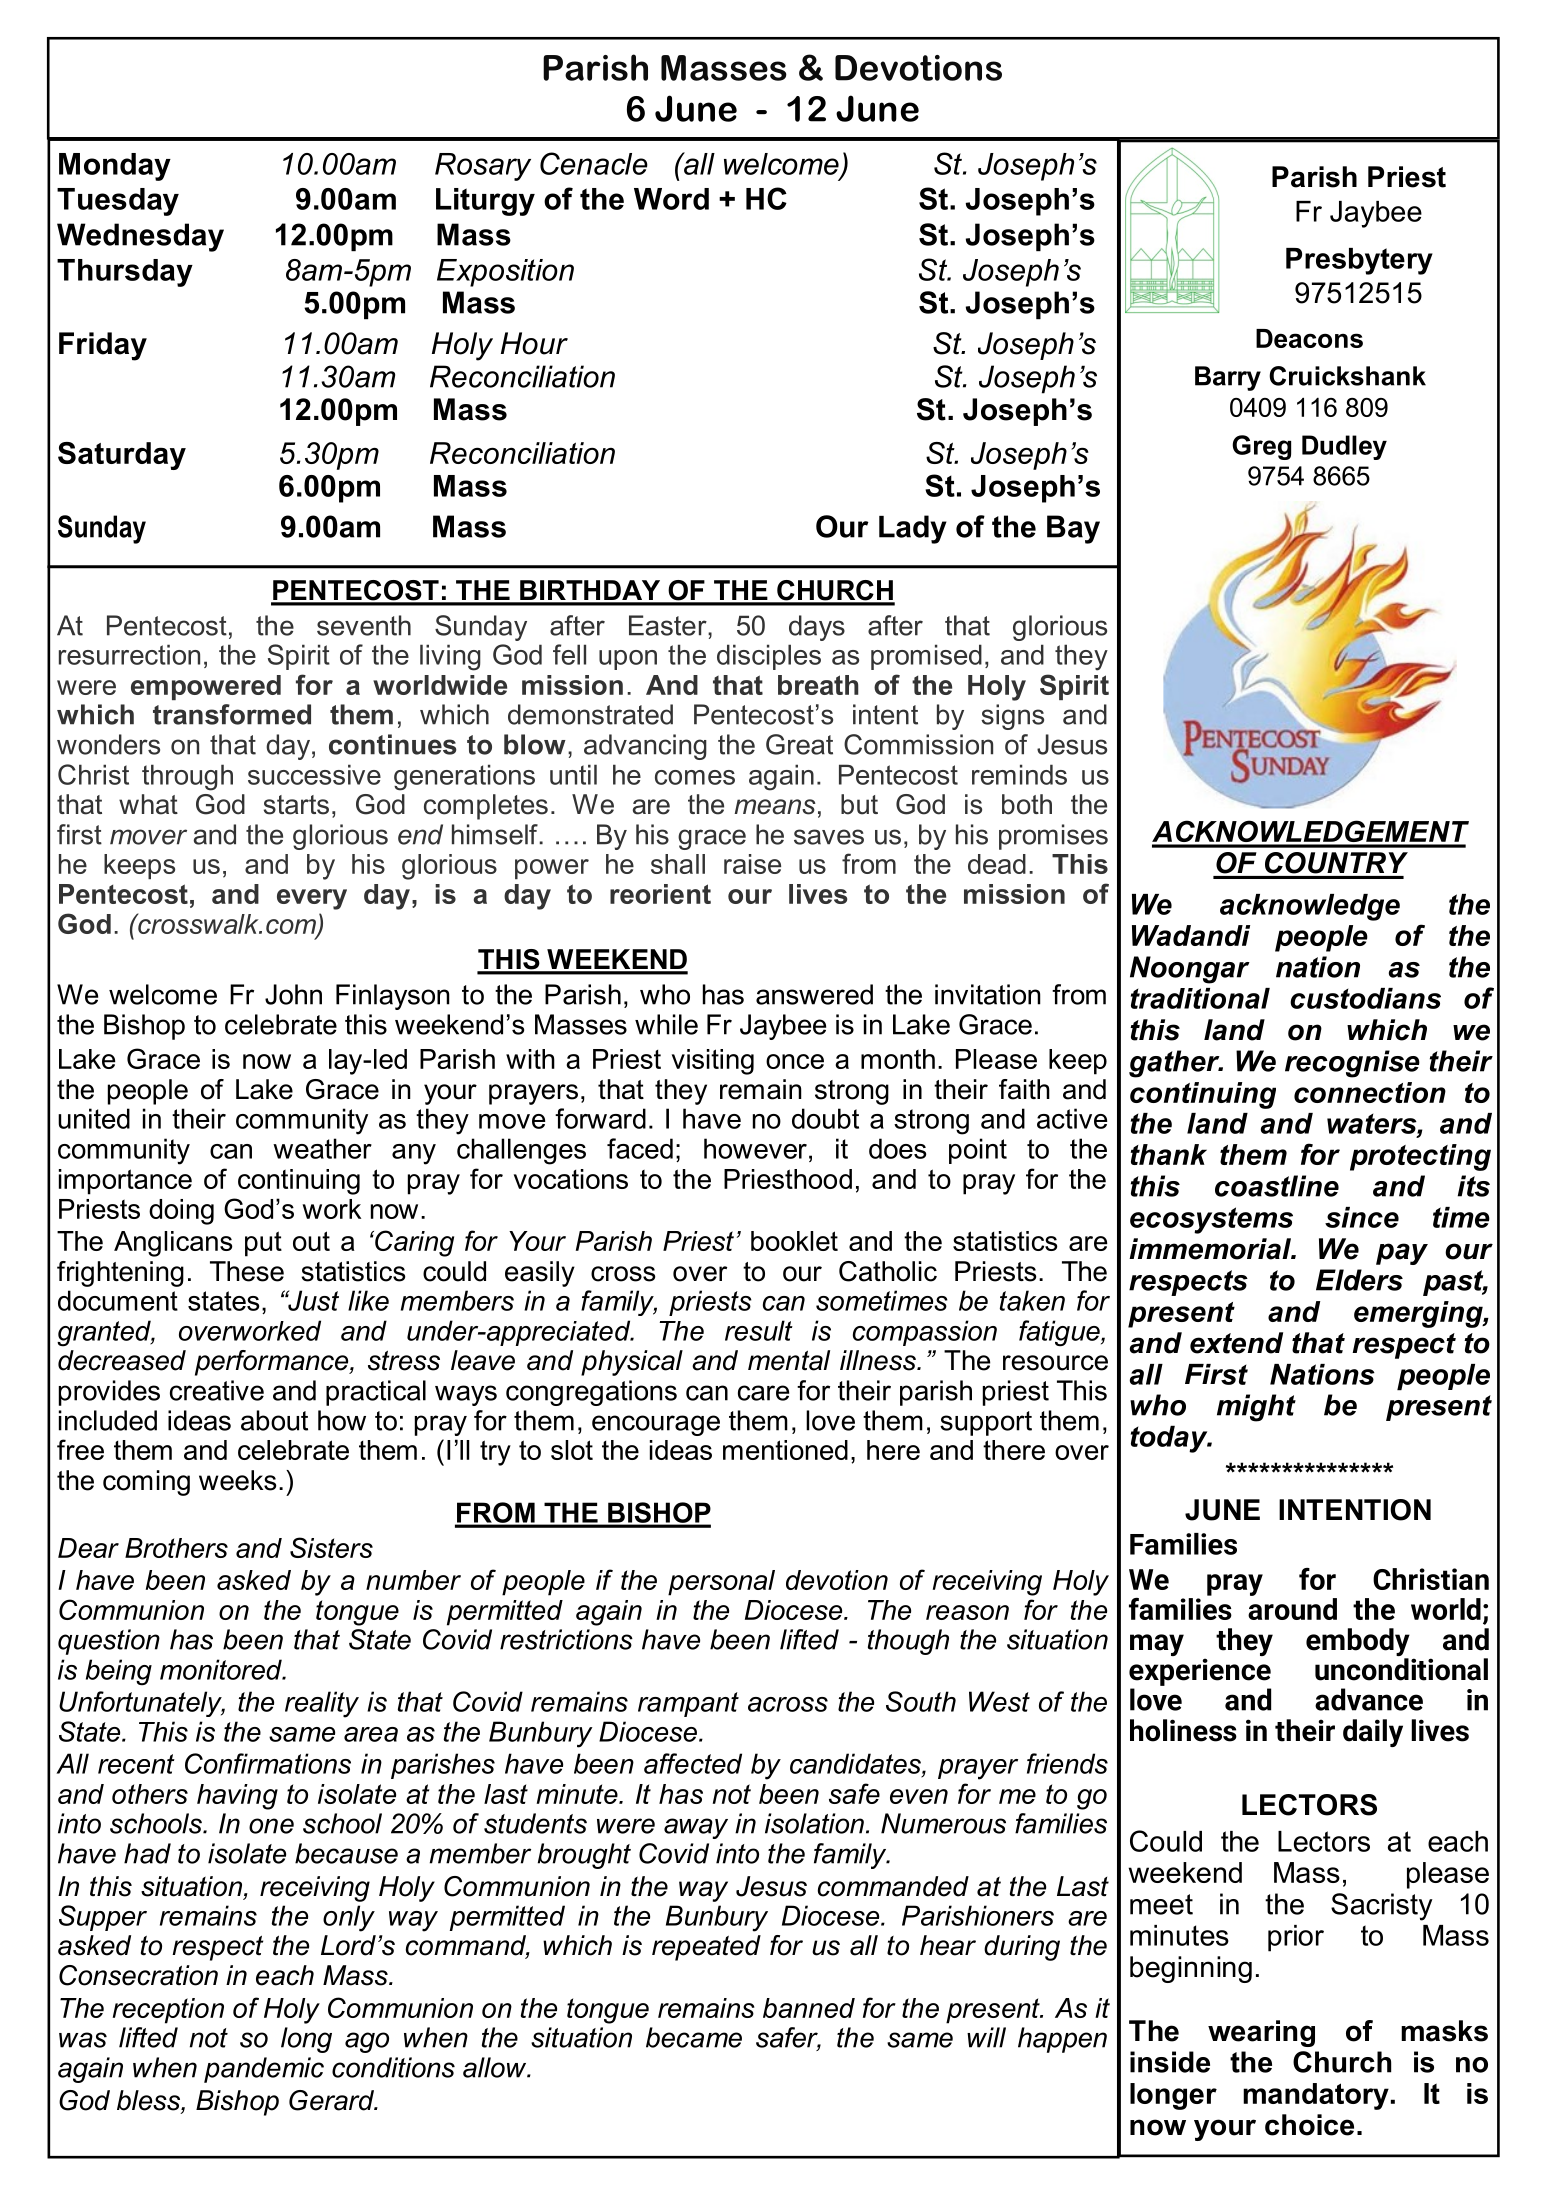  Describe the element at coordinates (671, 199) in the image. I see `Word` at that location.
